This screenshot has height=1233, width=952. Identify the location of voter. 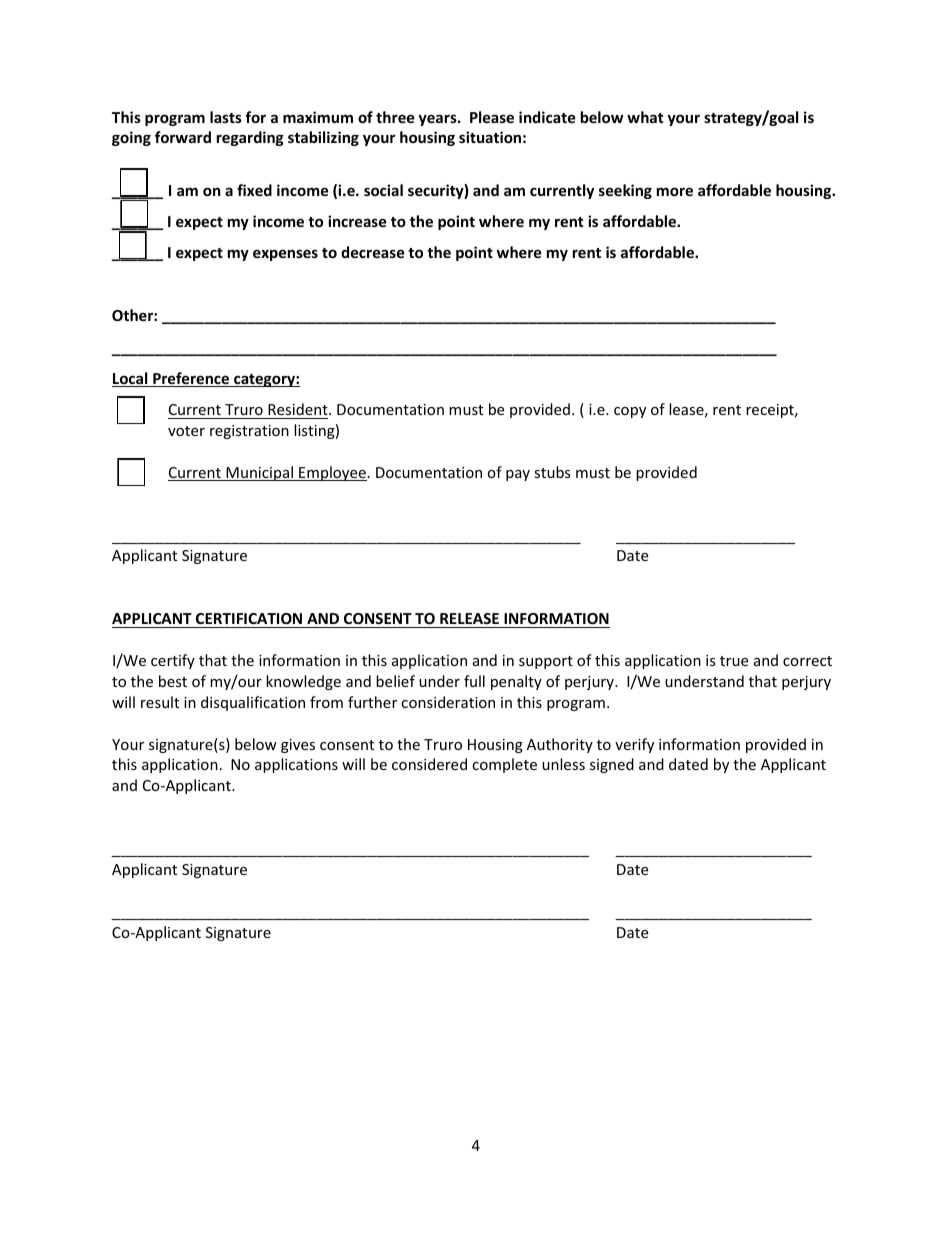
(186, 431).
